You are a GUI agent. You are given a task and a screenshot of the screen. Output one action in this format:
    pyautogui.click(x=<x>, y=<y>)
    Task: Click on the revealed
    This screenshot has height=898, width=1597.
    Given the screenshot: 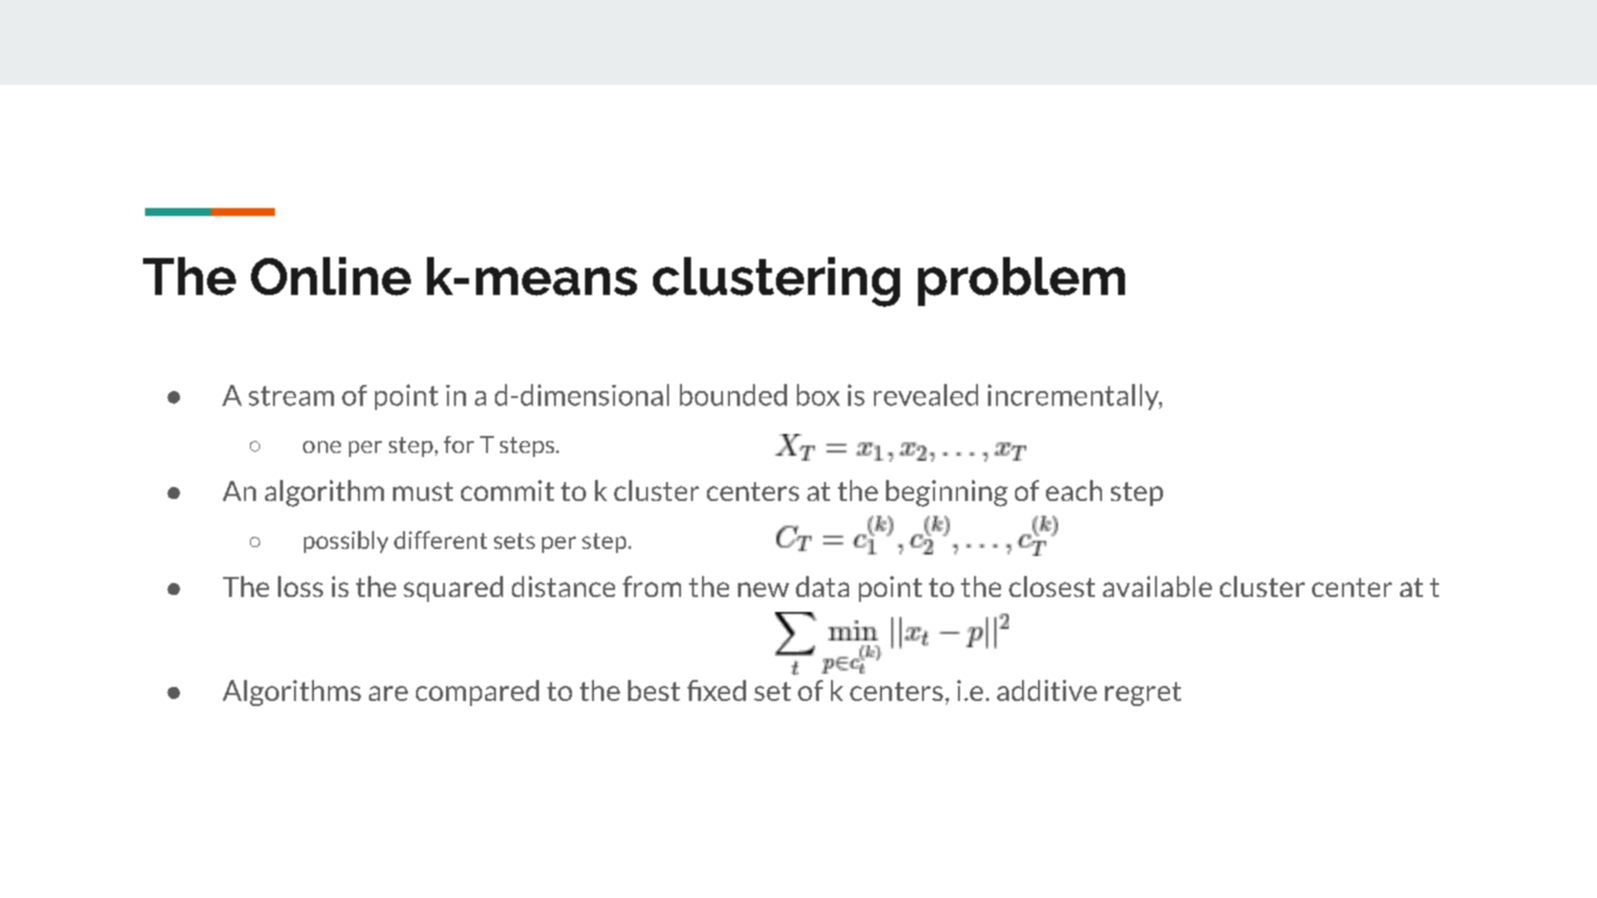 What is the action you would take?
    pyautogui.click(x=926, y=395)
